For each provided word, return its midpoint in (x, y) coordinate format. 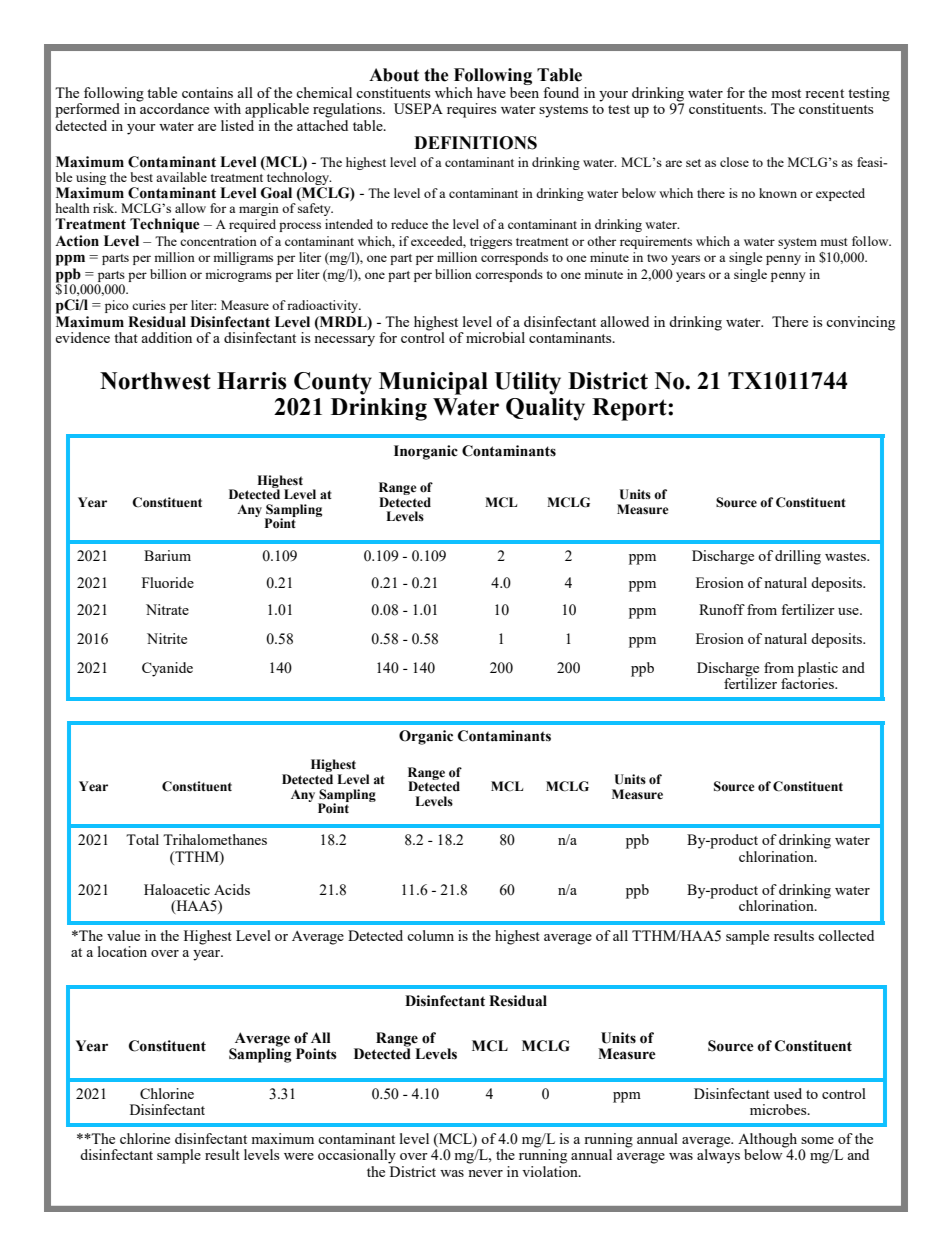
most (786, 93)
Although (767, 1141)
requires (472, 110)
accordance (173, 107)
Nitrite (167, 638)
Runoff (722, 609)
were (299, 1156)
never (485, 1173)
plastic (818, 670)
